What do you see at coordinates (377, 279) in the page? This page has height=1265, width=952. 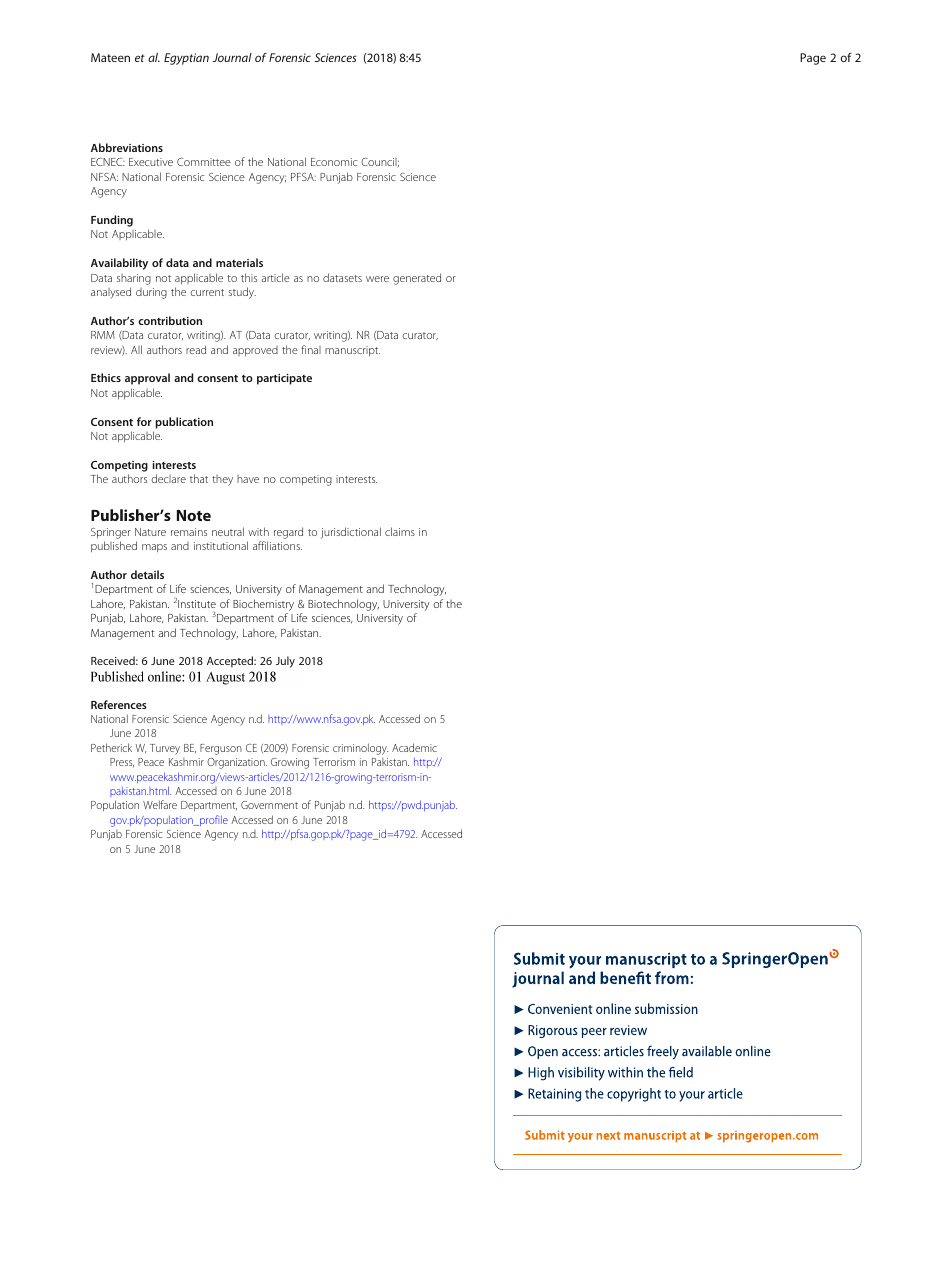 I see `were` at bounding box center [377, 279].
